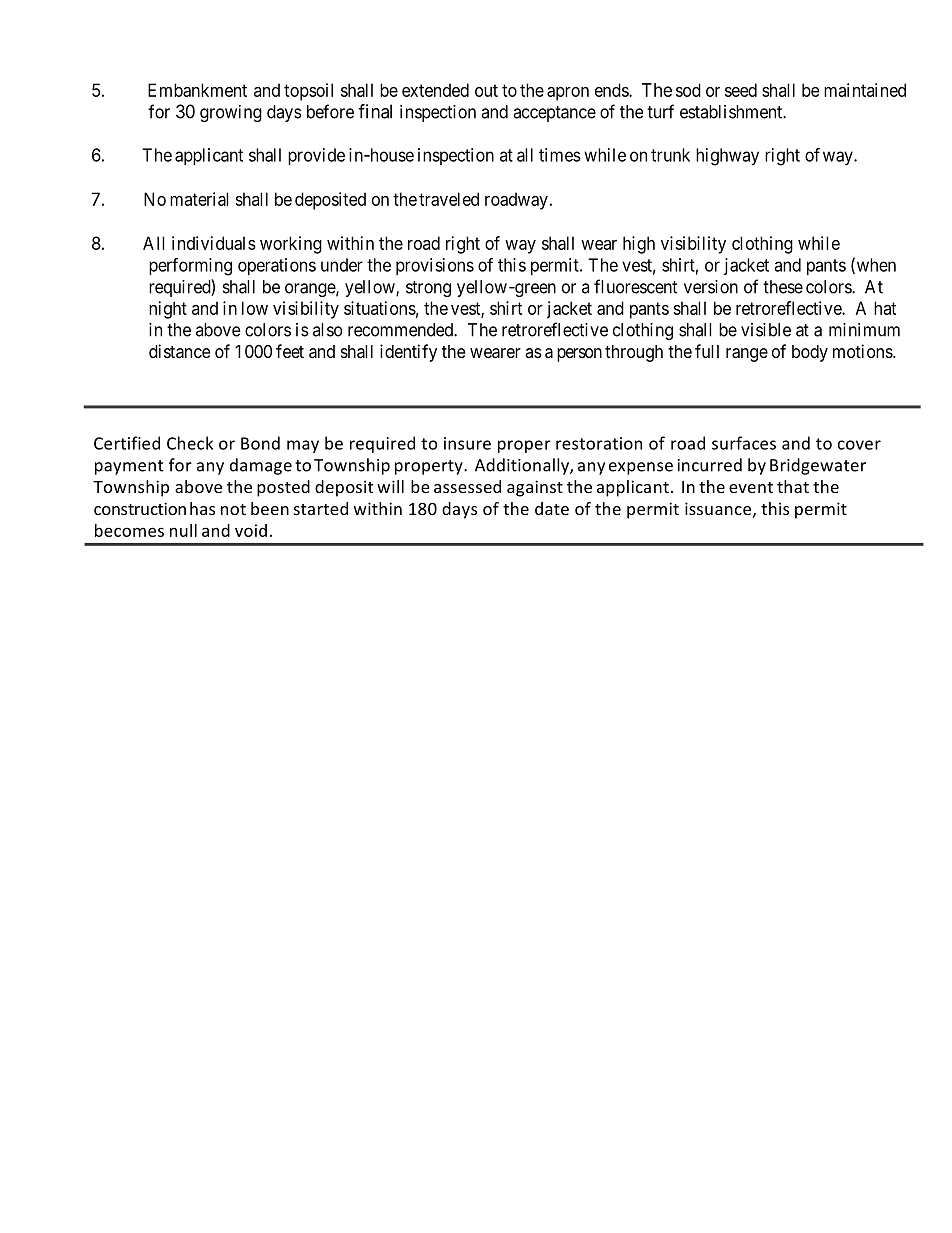  Describe the element at coordinates (552, 508) in the document. I see `date` at that location.
